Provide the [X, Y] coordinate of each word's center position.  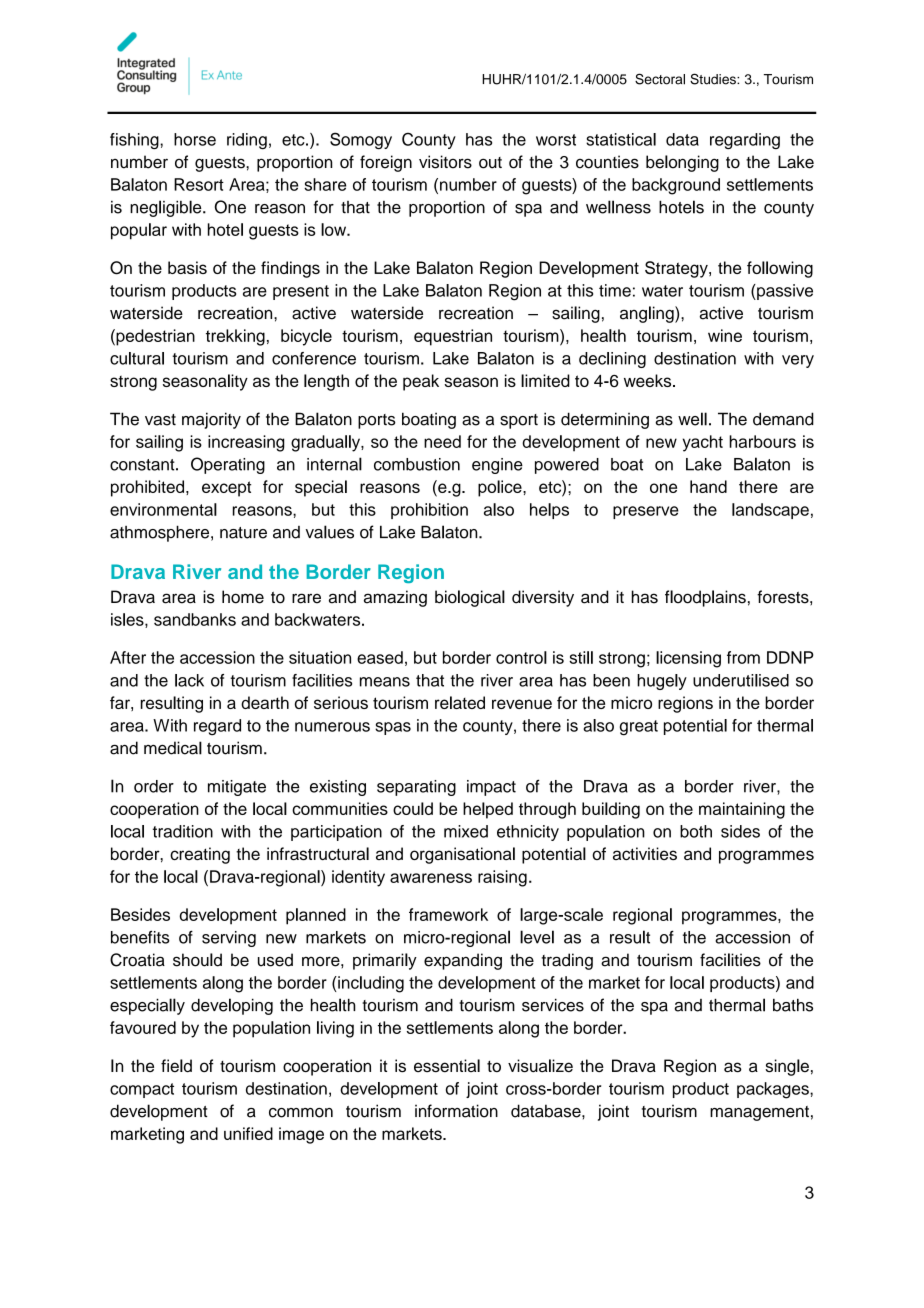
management [759, 1113]
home [243, 597]
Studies [714, 79]
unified [248, 1133]
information [456, 1111]
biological [470, 598]
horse [195, 139]
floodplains [705, 598]
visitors [445, 162]
